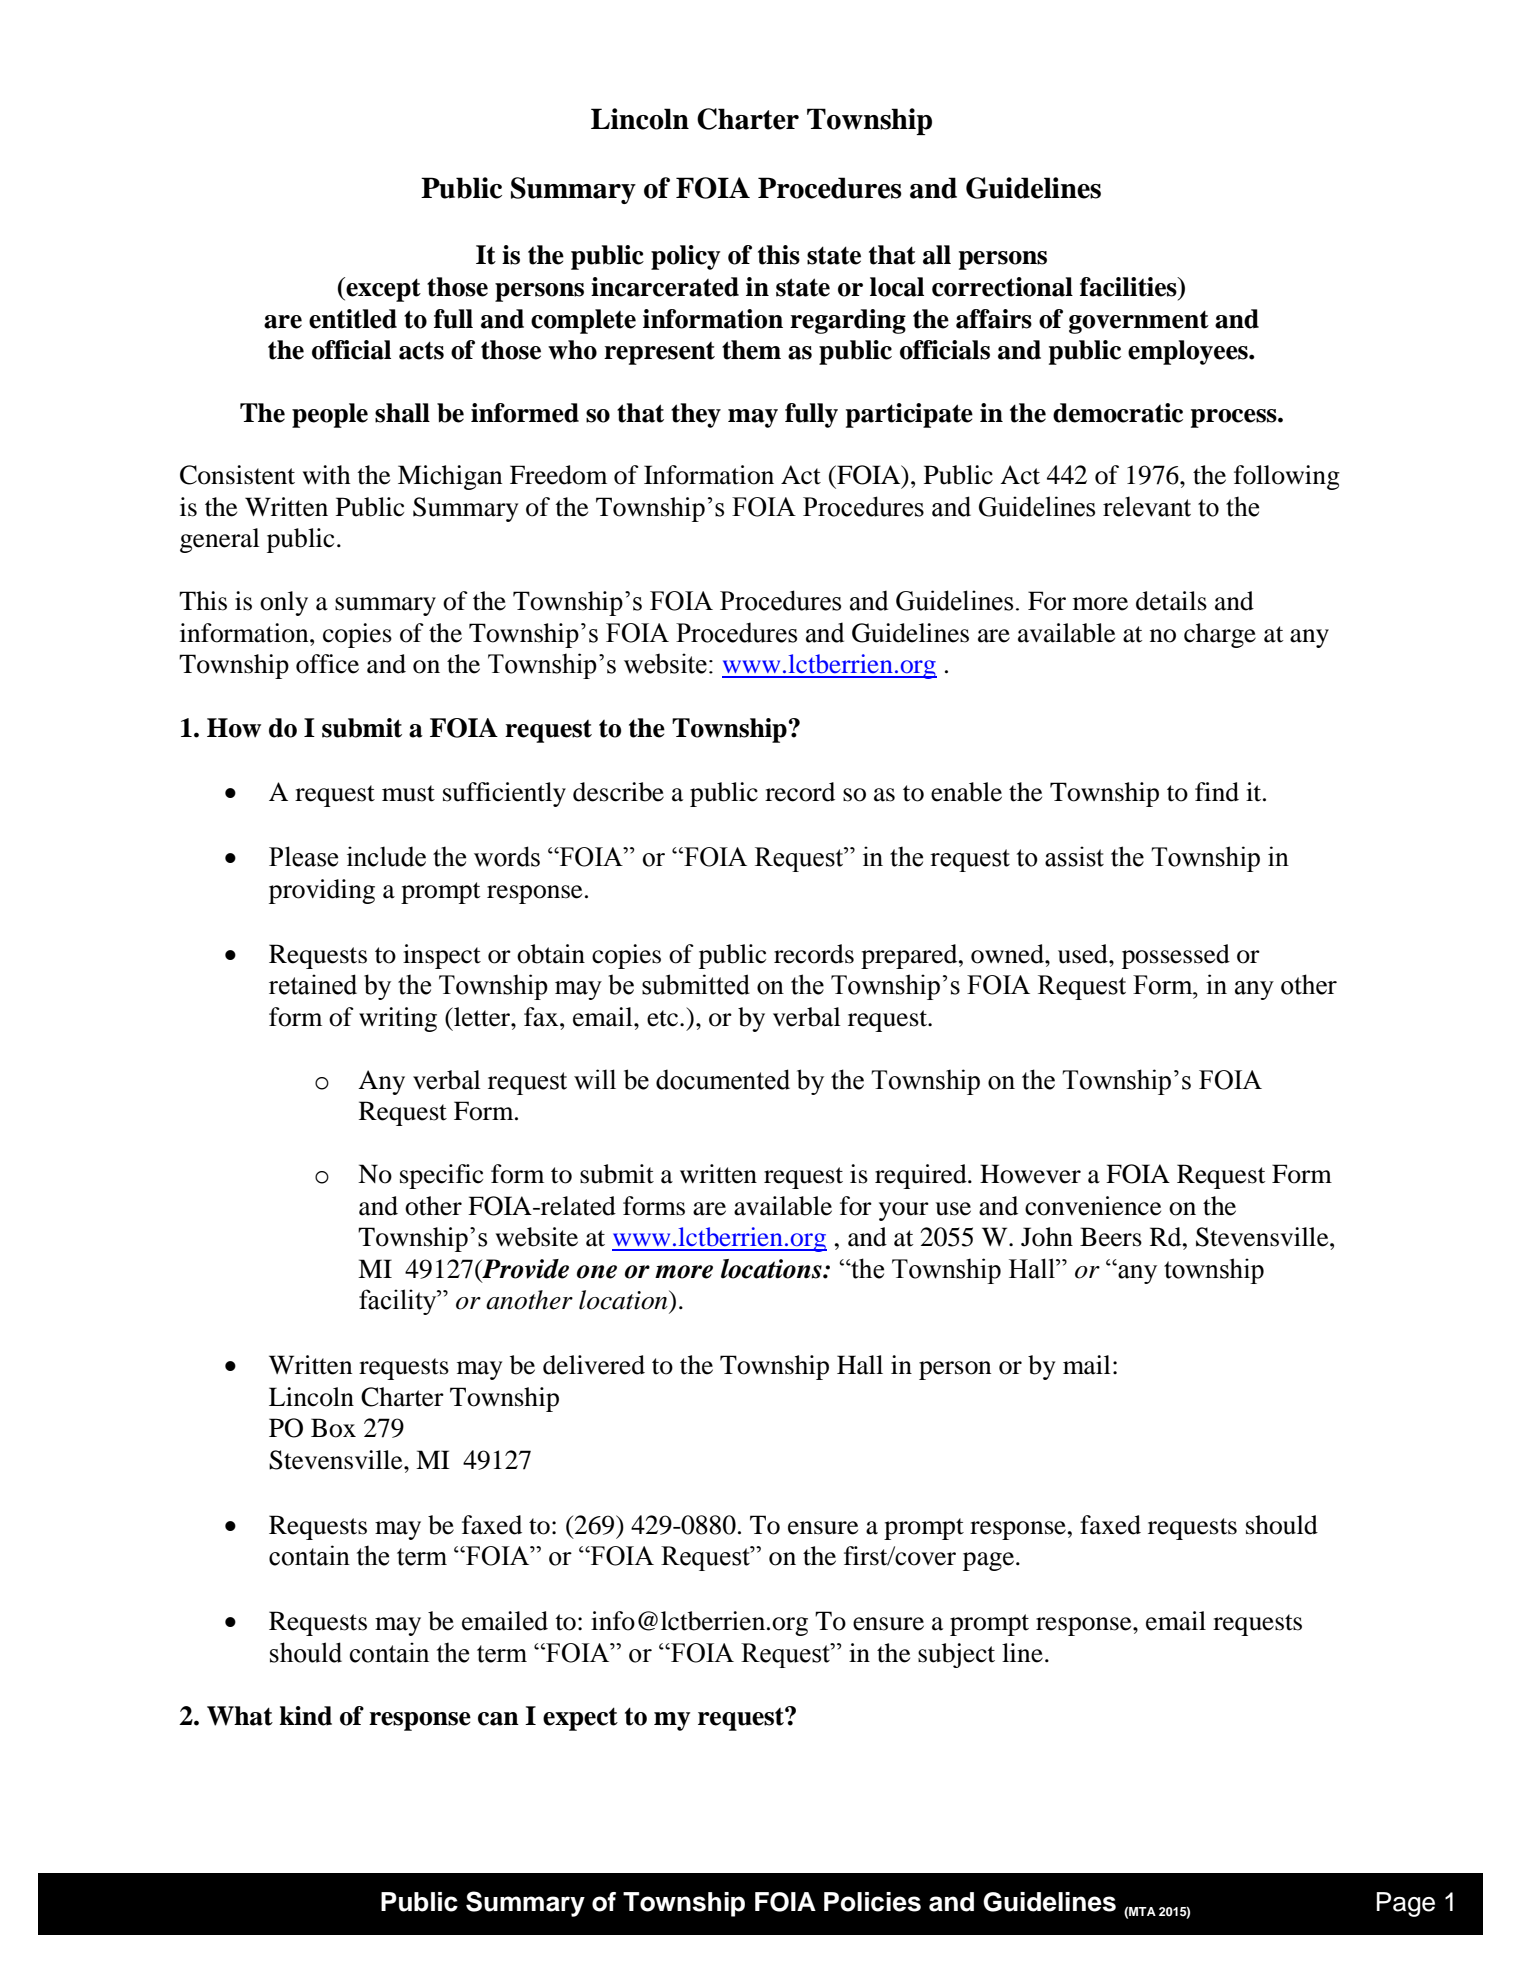 The height and width of the page is (1972, 1524). What do you see at coordinates (398, 1019) in the page?
I see `writing` at bounding box center [398, 1019].
